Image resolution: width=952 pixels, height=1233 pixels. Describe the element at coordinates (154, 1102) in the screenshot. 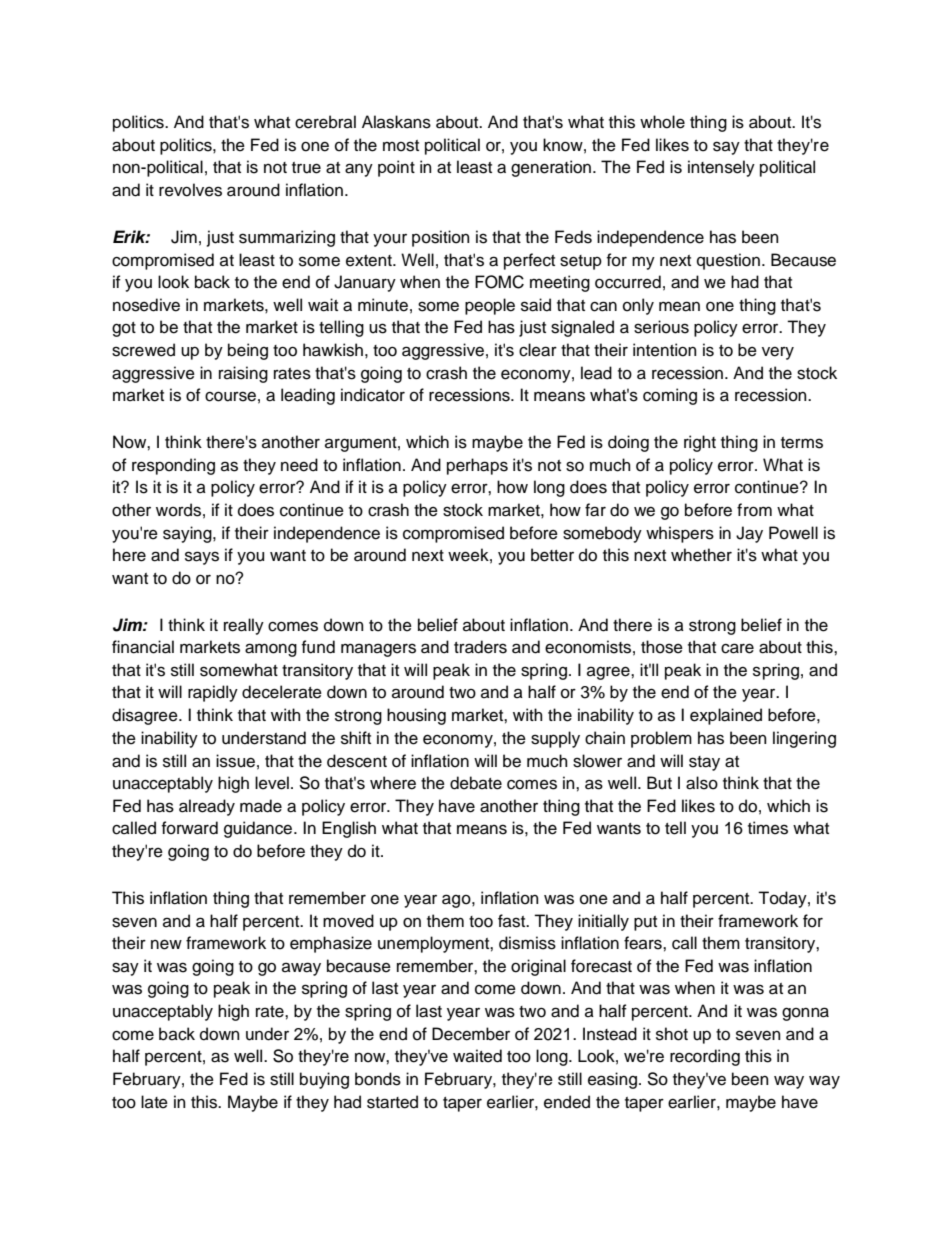

I see `late` at that location.
